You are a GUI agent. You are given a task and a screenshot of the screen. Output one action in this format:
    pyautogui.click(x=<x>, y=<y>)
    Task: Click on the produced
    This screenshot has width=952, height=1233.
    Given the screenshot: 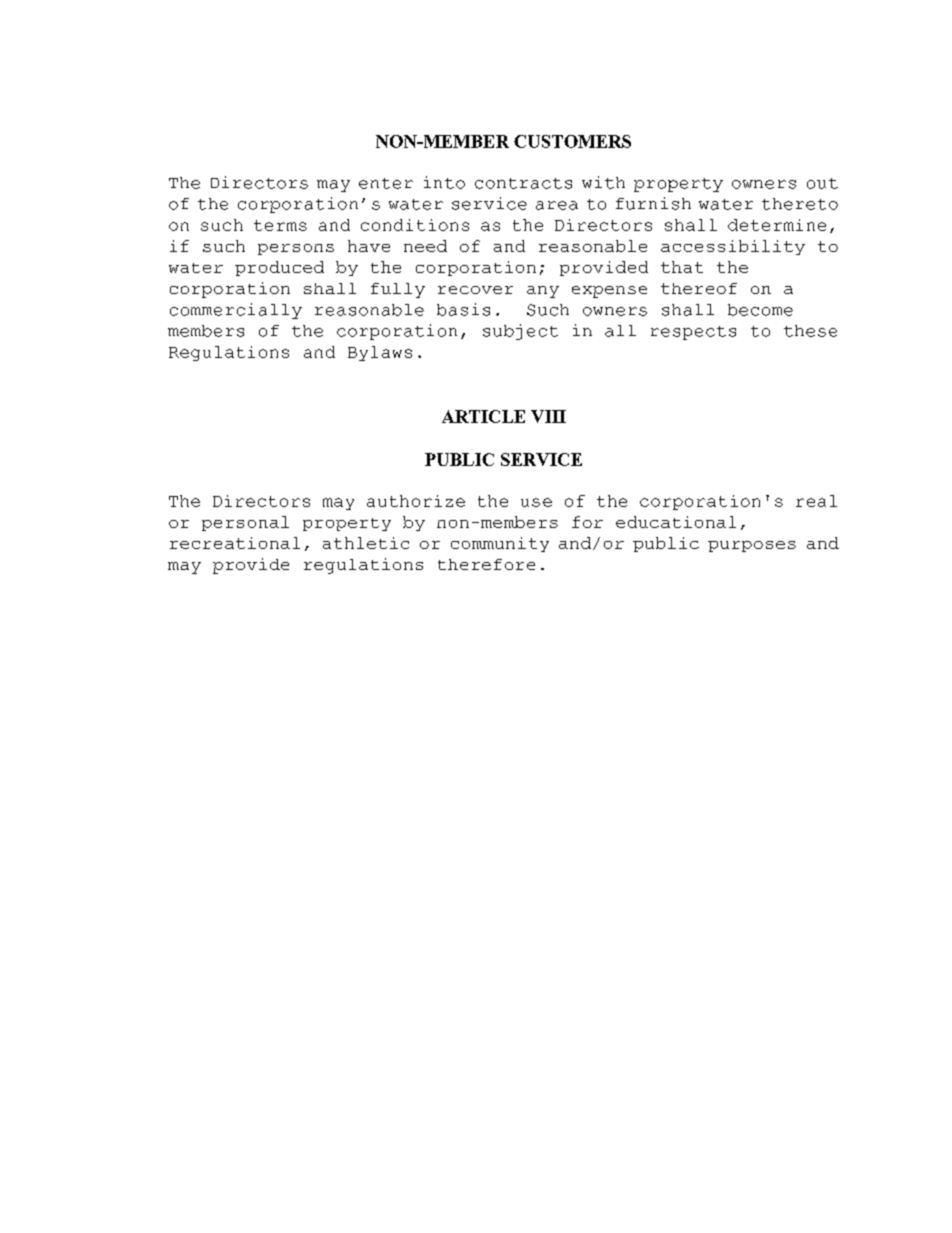 What is the action you would take?
    pyautogui.click(x=279, y=268)
